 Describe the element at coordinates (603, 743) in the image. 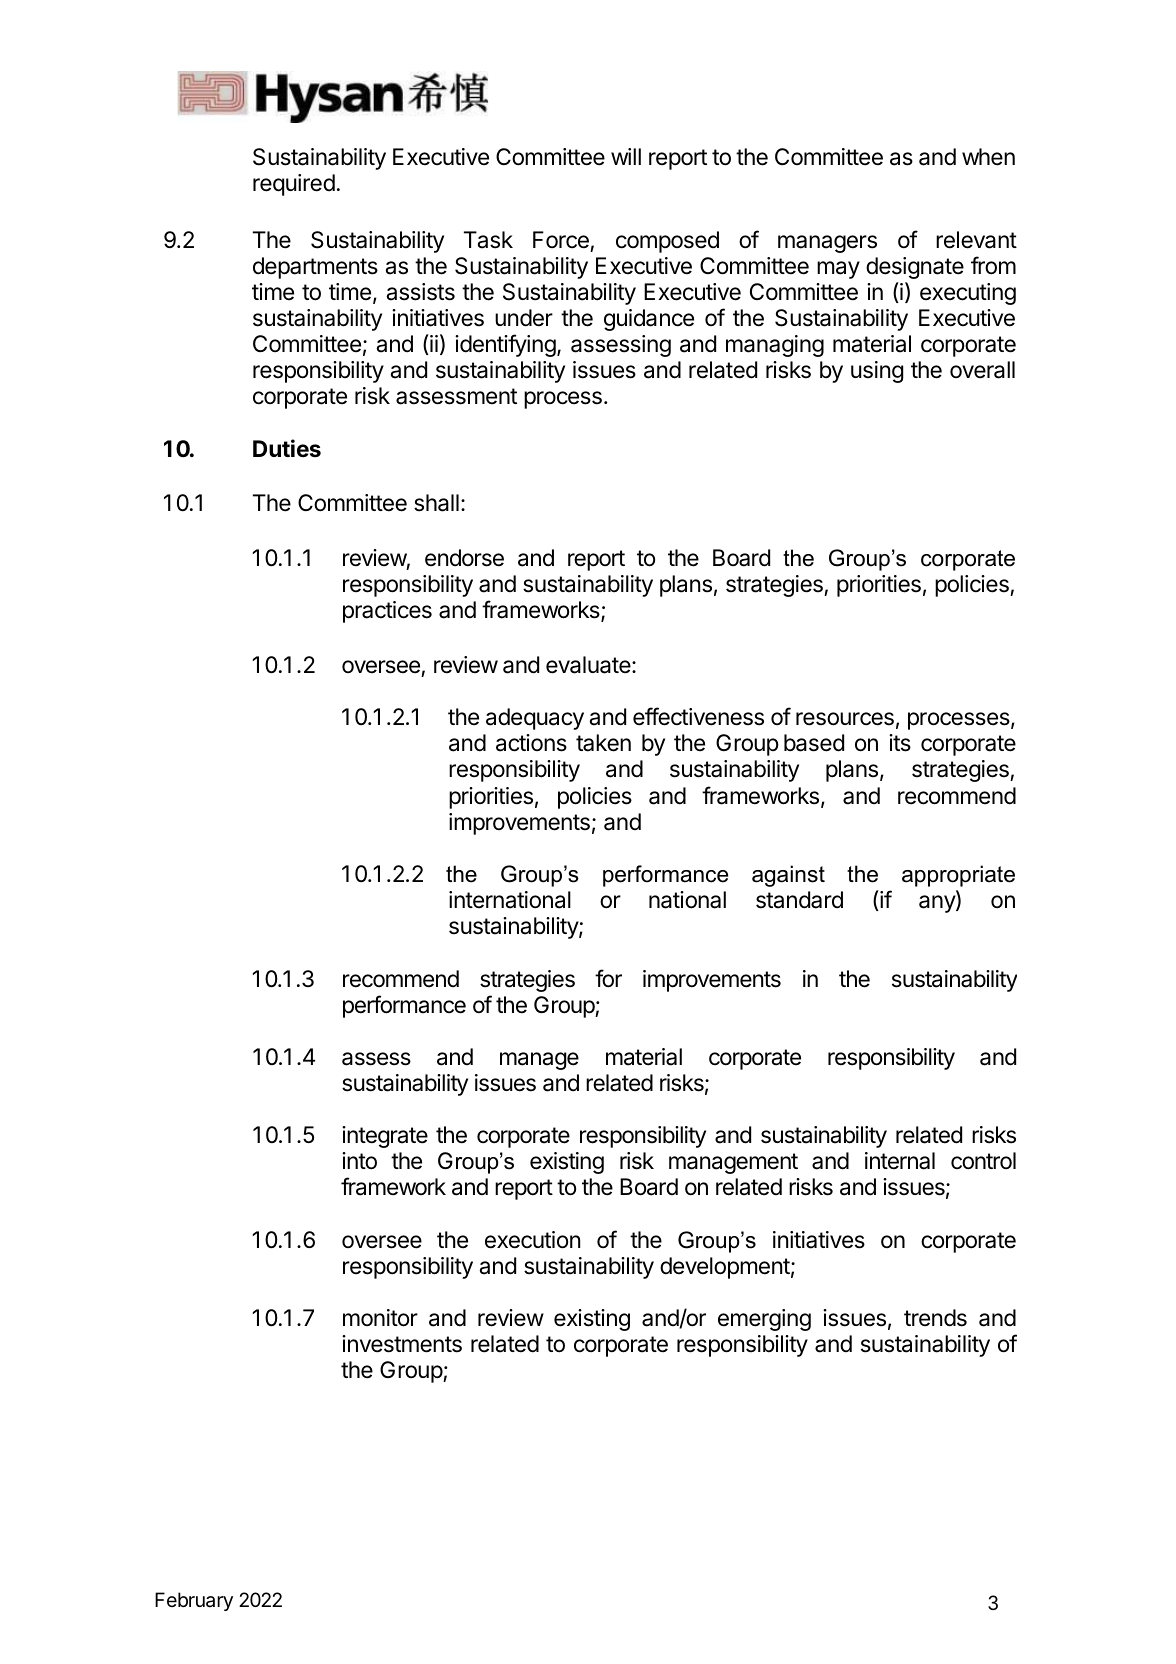

I see `taken` at that location.
